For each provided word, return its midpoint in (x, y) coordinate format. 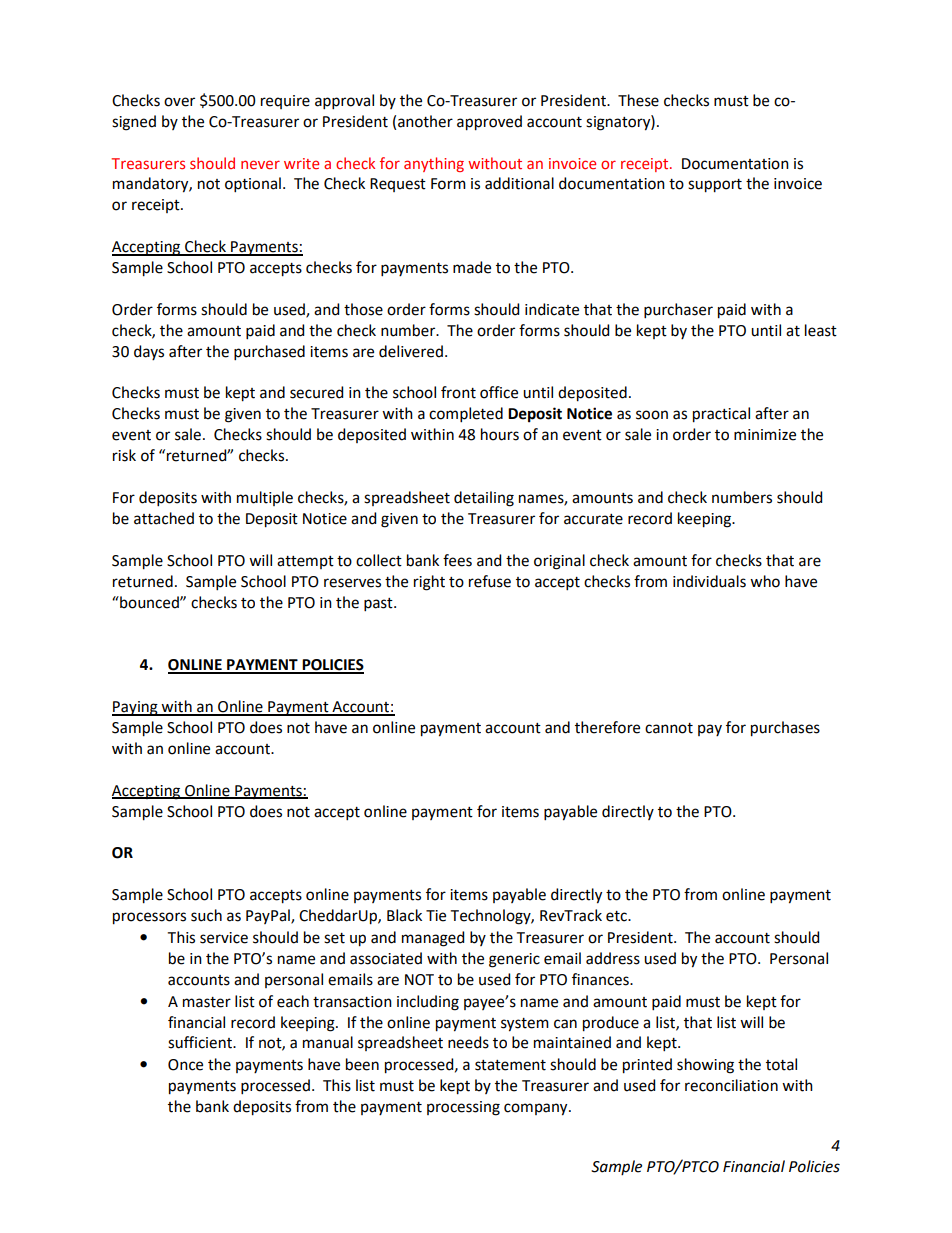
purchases (785, 729)
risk (124, 455)
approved (489, 123)
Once (185, 1065)
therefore (607, 727)
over (179, 102)
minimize (765, 435)
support (715, 186)
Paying (136, 708)
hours (500, 434)
